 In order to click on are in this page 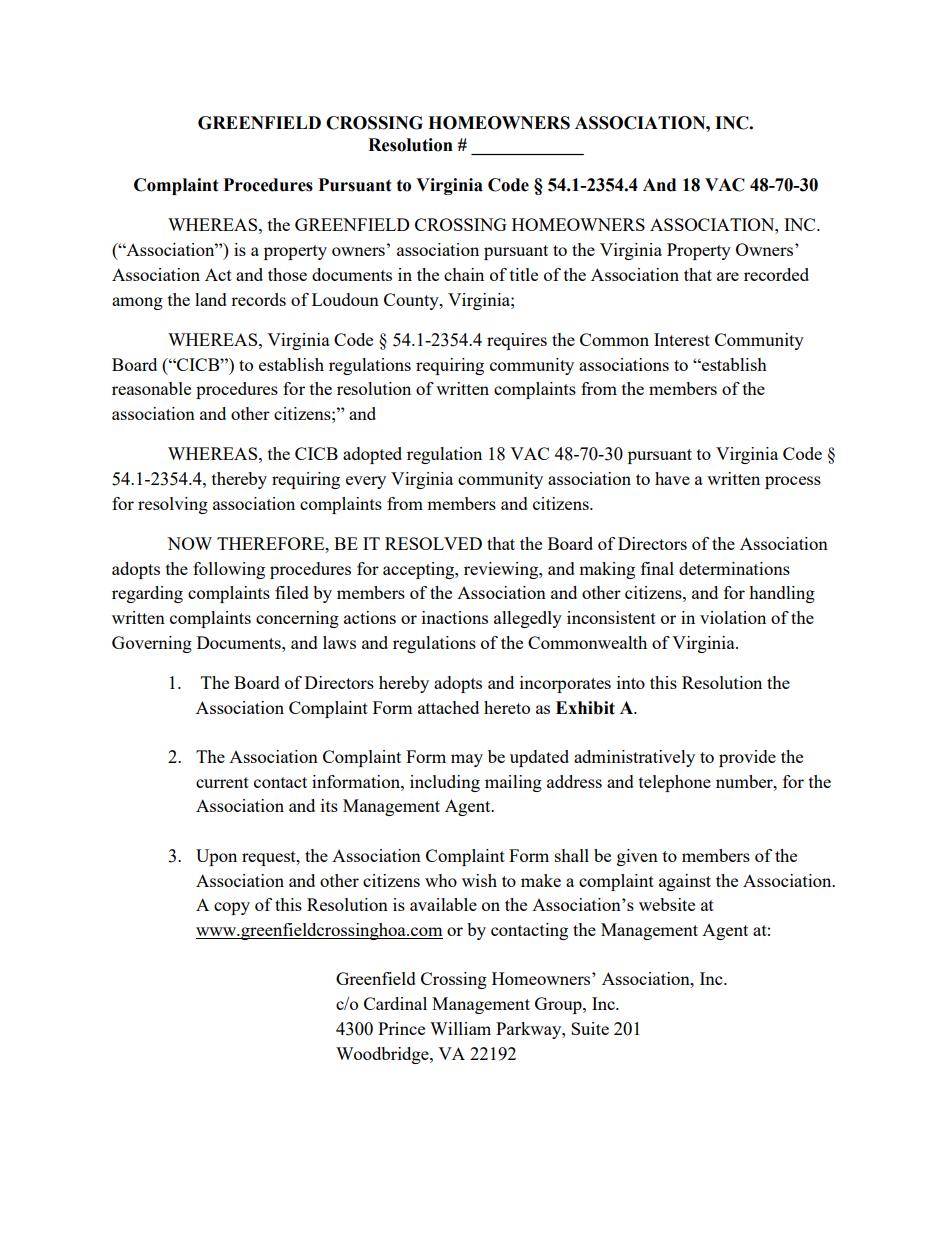, I will do `click(728, 276)`.
